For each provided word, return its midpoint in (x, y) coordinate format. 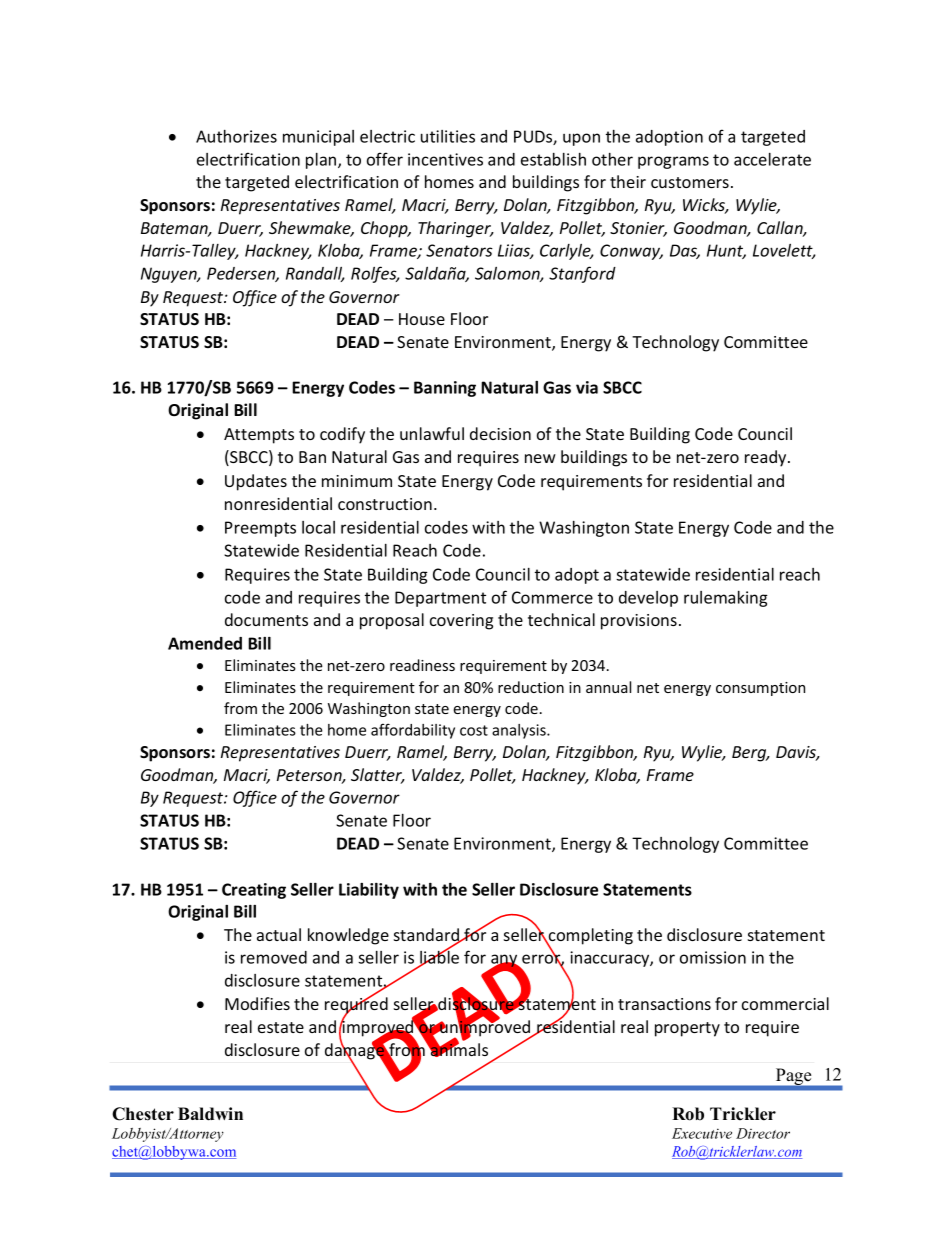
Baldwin (210, 1114)
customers (690, 182)
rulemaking (726, 599)
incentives (445, 159)
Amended (205, 643)
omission (713, 957)
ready (767, 458)
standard (427, 936)
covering (461, 622)
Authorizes (236, 136)
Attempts (259, 436)
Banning (445, 389)
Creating (254, 891)
